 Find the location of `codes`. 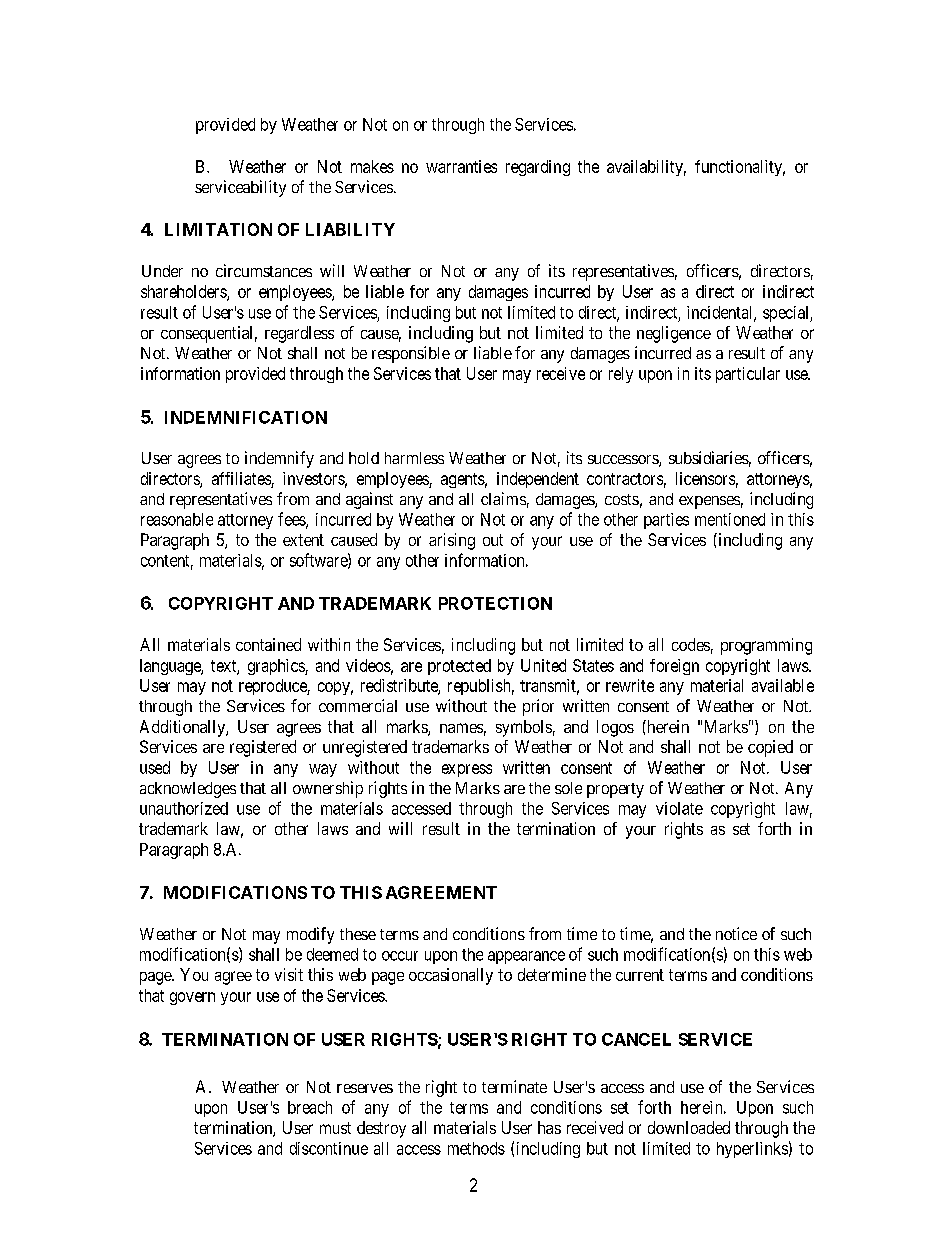

codes is located at coordinates (691, 644).
